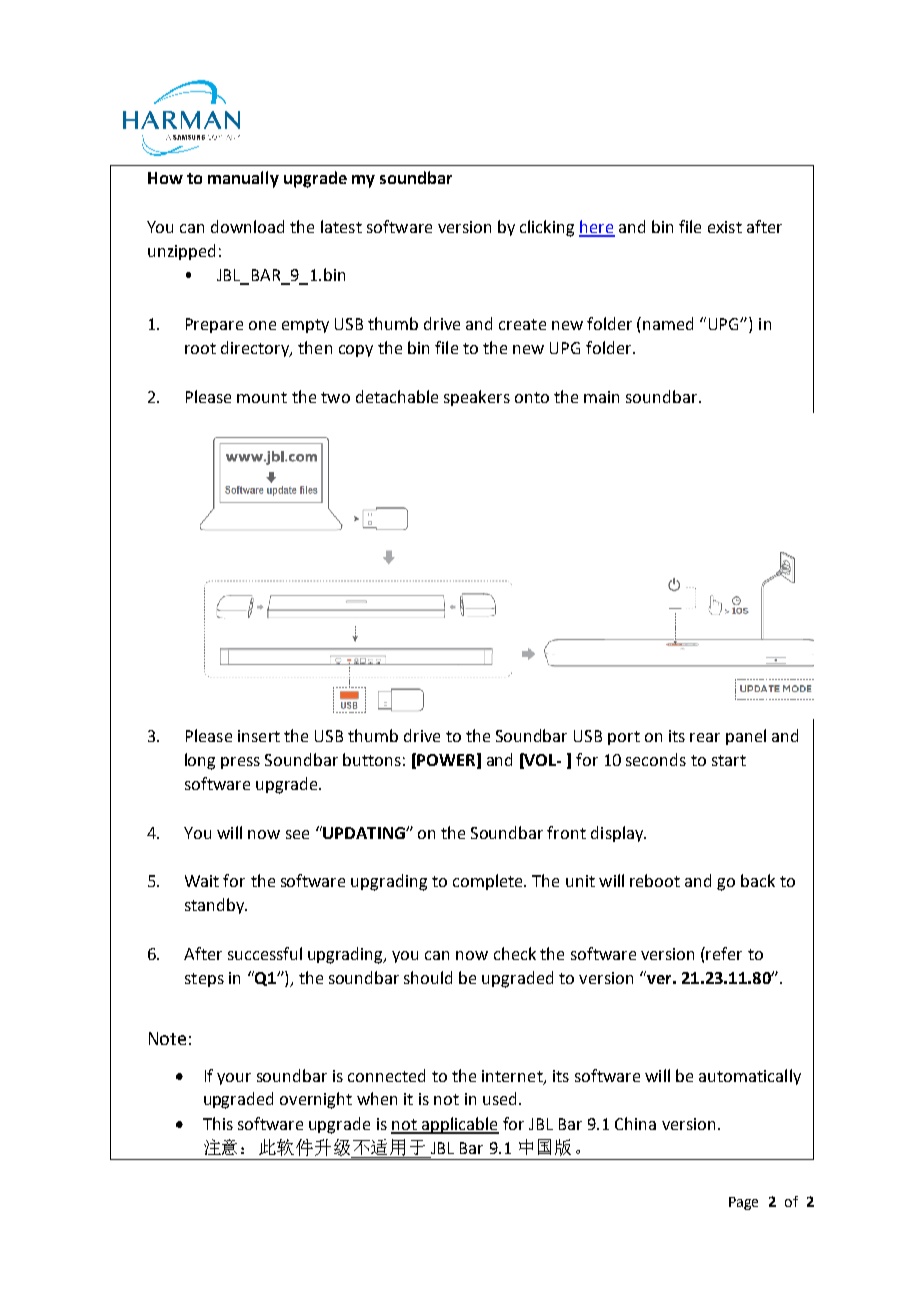  What do you see at coordinates (477, 398) in the screenshot?
I see `speakers` at bounding box center [477, 398].
